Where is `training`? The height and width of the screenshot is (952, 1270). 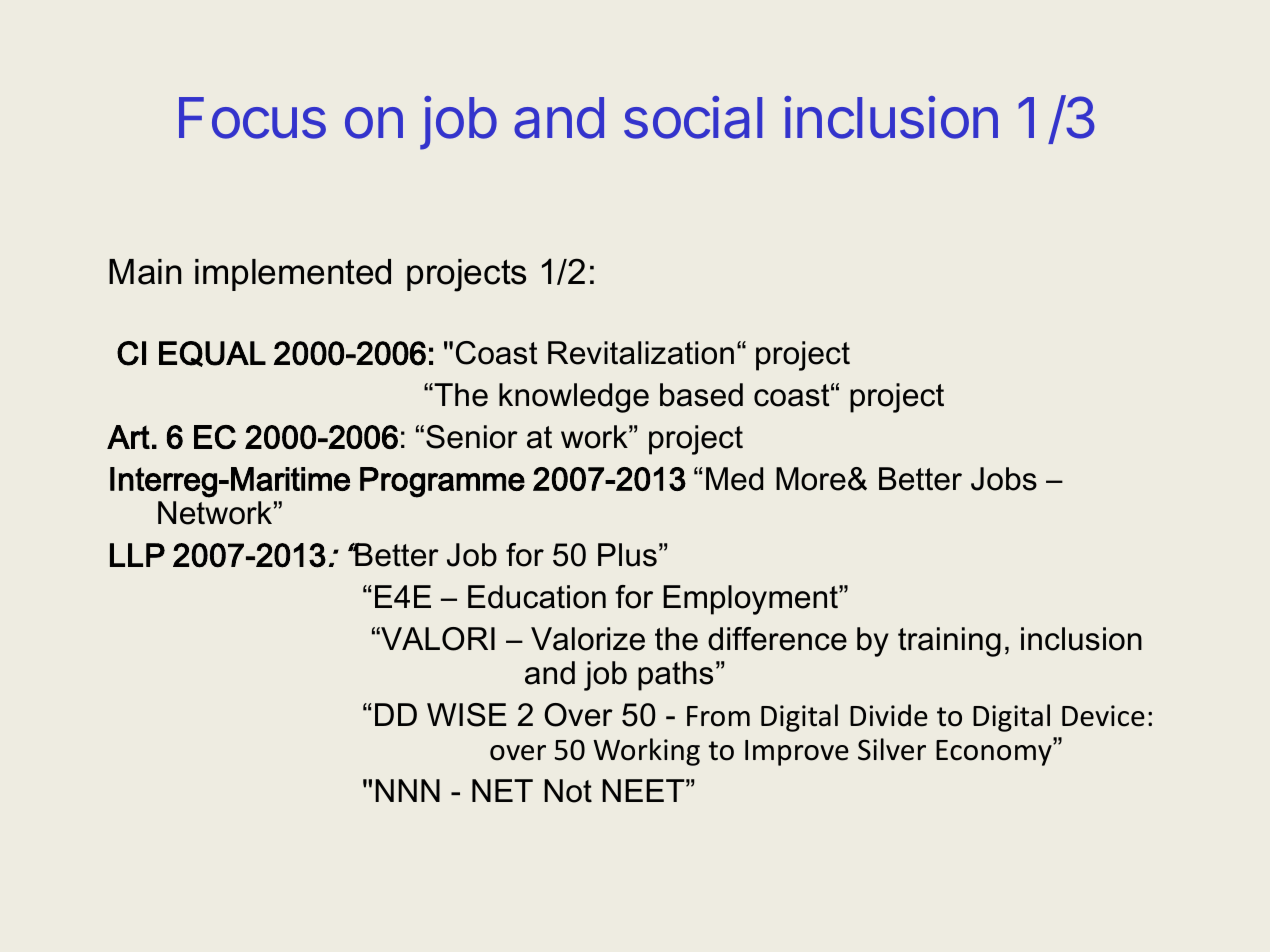
training is located at coordinates (949, 642).
